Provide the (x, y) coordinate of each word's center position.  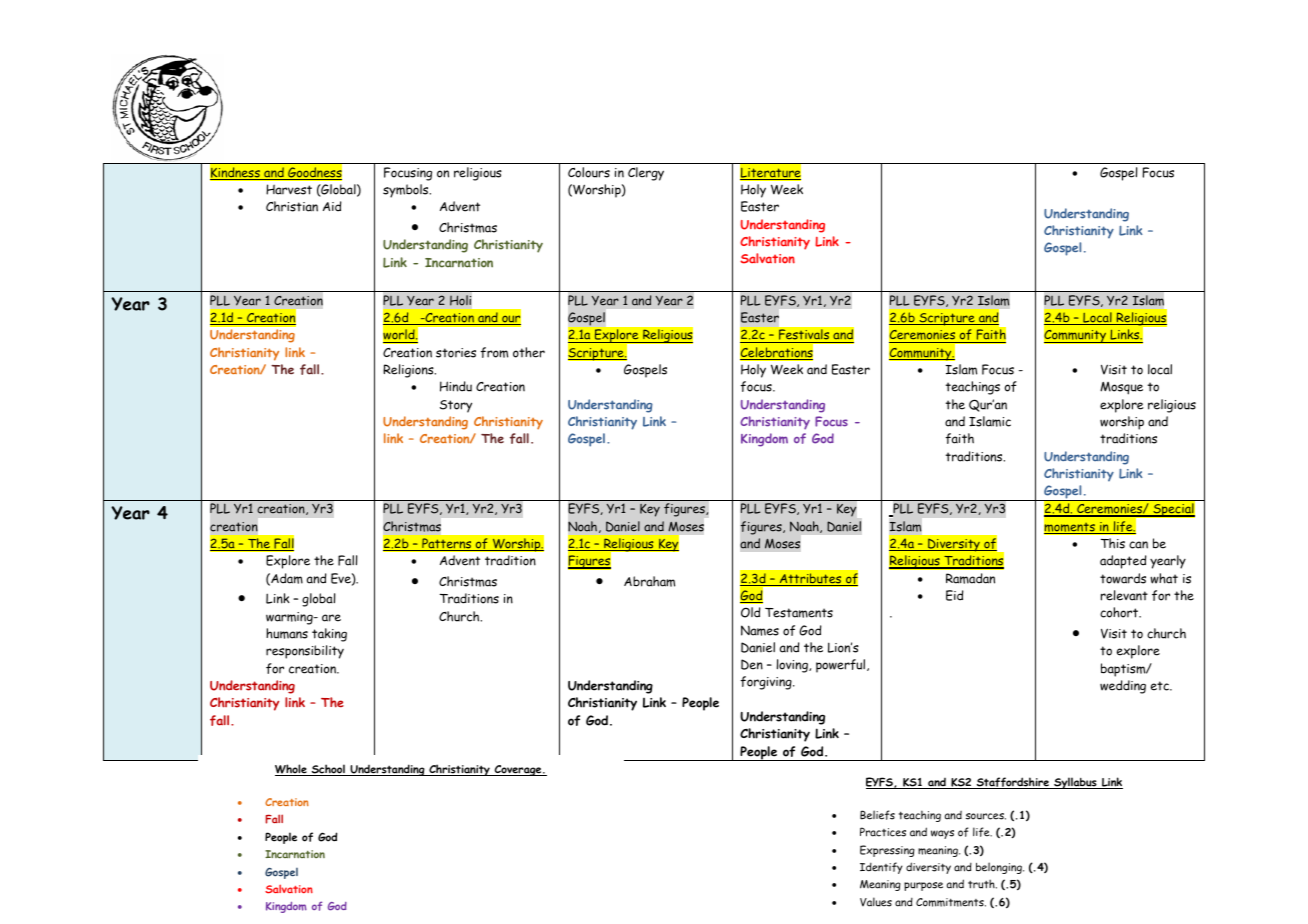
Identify (881, 868)
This (1113, 543)
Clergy (646, 174)
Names (760, 630)
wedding (1123, 687)
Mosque (1121, 388)
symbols (407, 191)
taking (329, 635)
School (328, 770)
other (529, 352)
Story (456, 406)
